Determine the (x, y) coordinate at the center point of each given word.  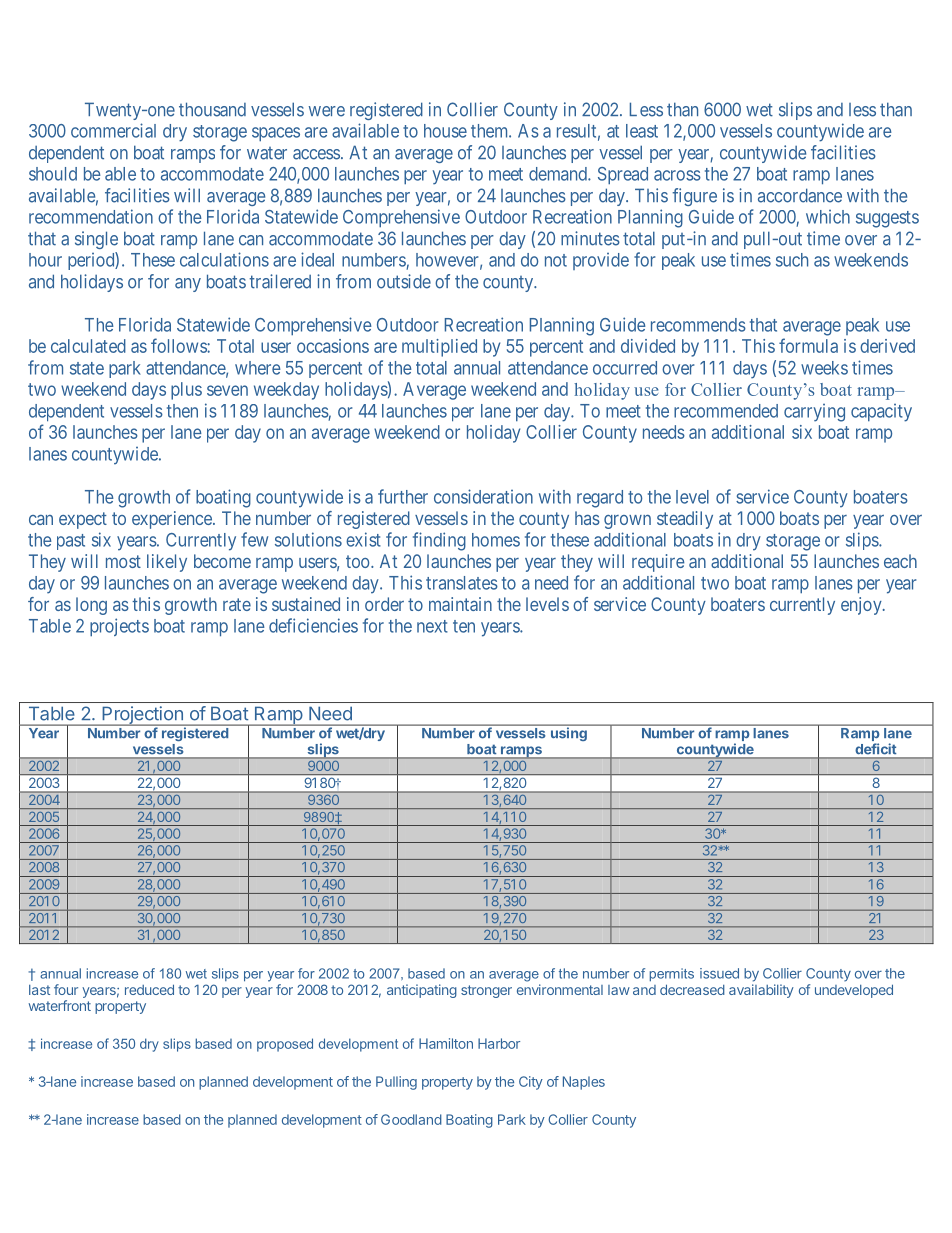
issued (719, 973)
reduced (149, 989)
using (568, 733)
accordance (800, 195)
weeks (824, 368)
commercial (113, 130)
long (91, 606)
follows (179, 345)
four (66, 989)
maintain (460, 604)
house (445, 131)
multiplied (439, 348)
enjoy (862, 606)
